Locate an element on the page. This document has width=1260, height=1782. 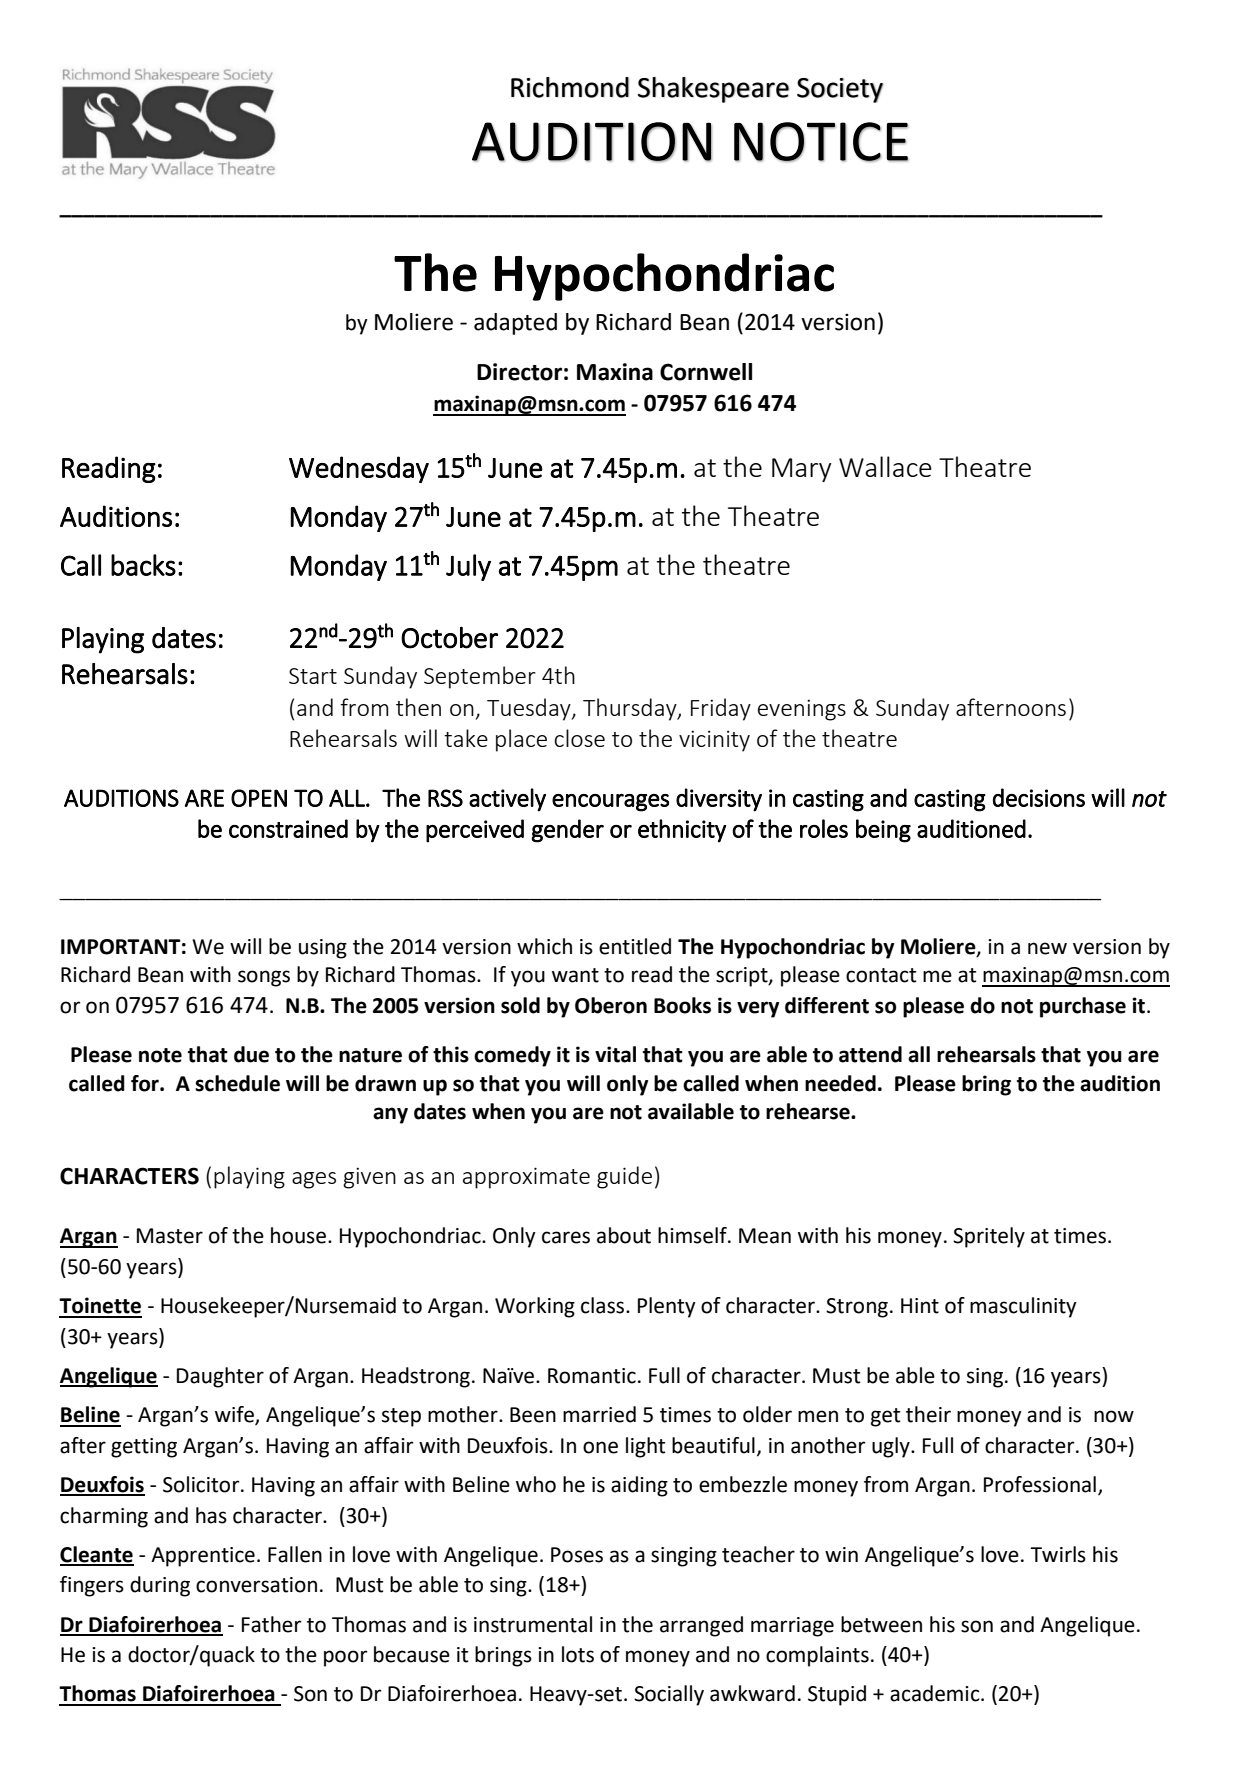
Society is located at coordinates (840, 90).
